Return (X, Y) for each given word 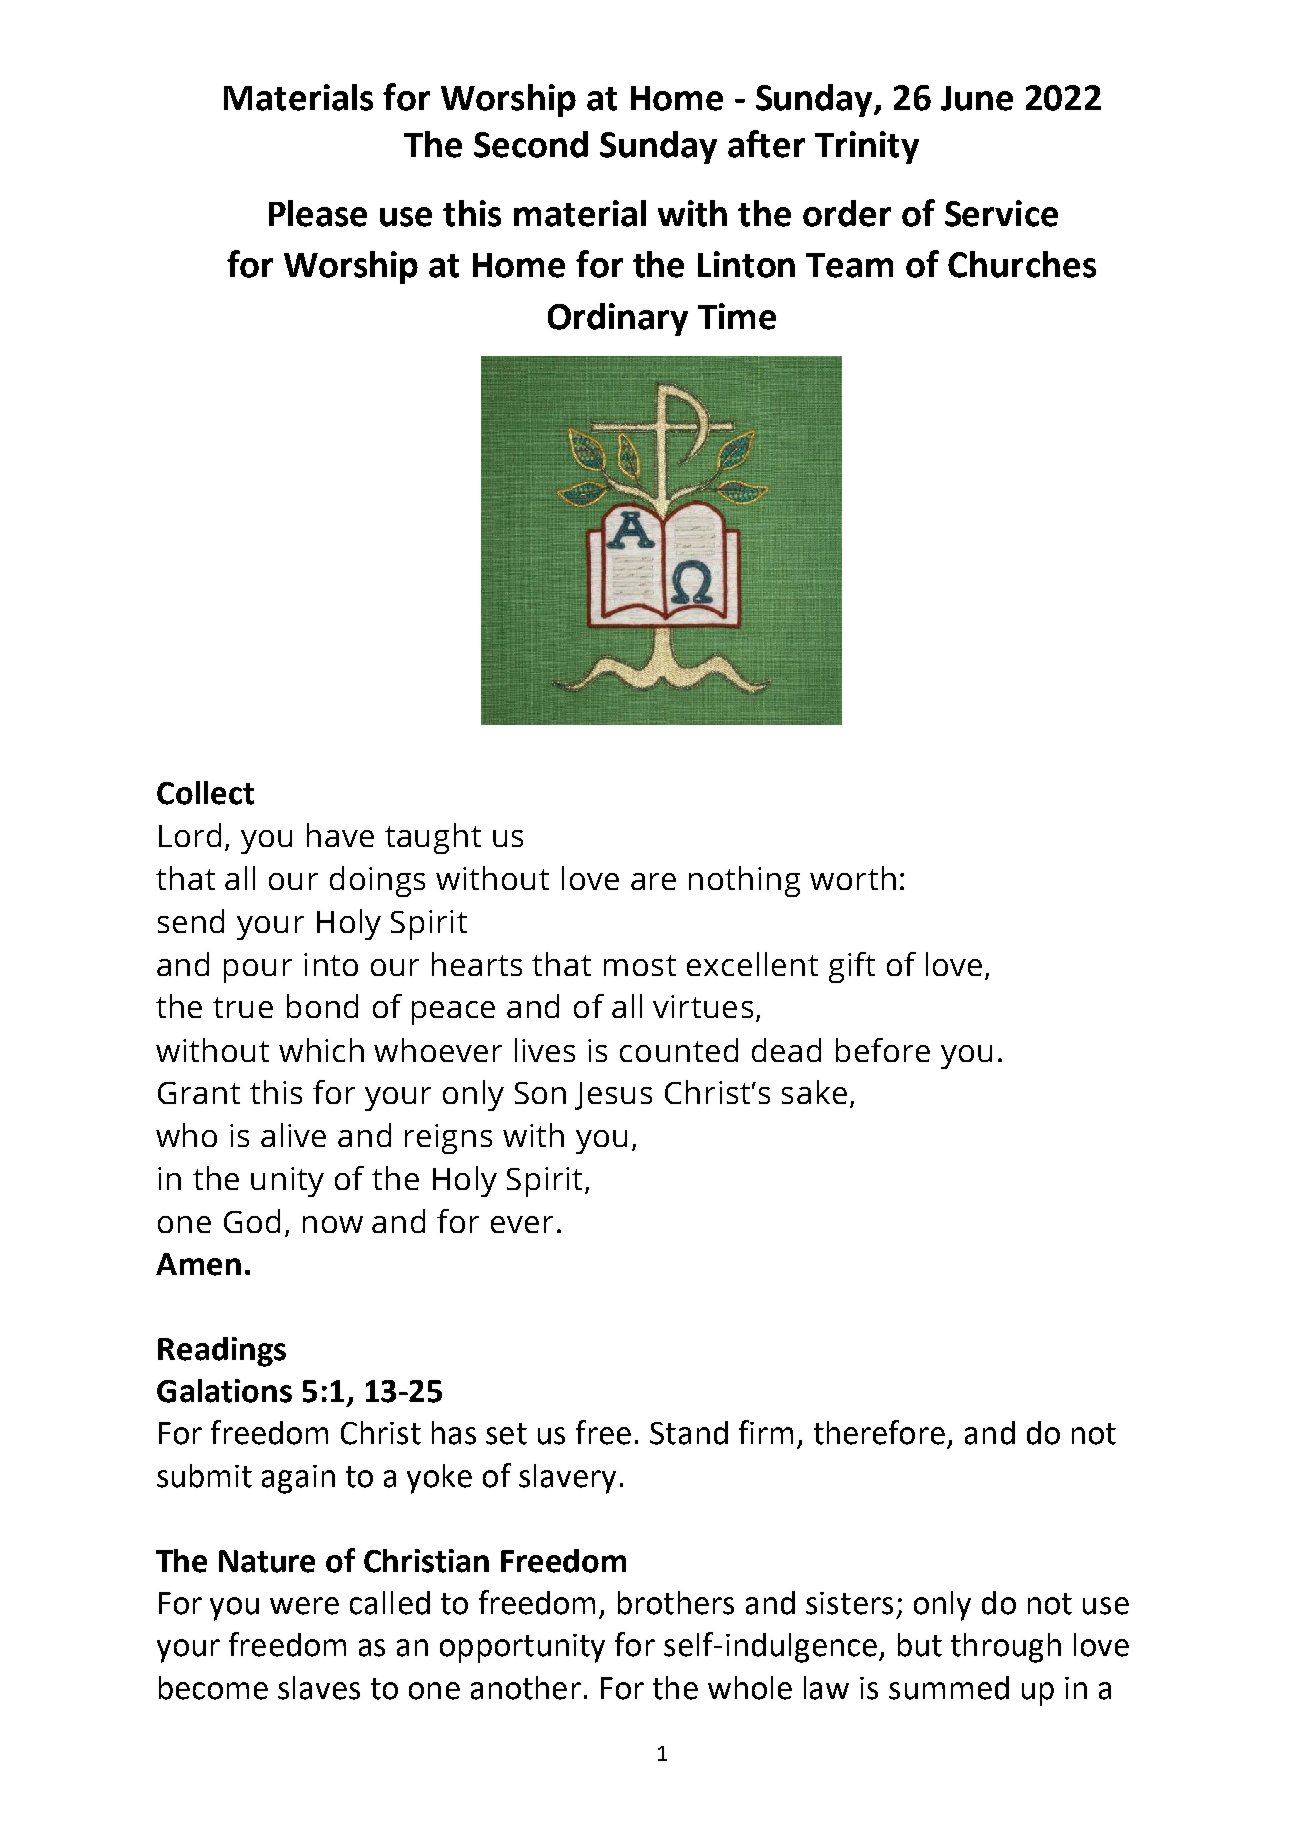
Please (318, 213)
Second (531, 144)
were (304, 1606)
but (920, 1645)
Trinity (867, 147)
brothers (676, 1603)
